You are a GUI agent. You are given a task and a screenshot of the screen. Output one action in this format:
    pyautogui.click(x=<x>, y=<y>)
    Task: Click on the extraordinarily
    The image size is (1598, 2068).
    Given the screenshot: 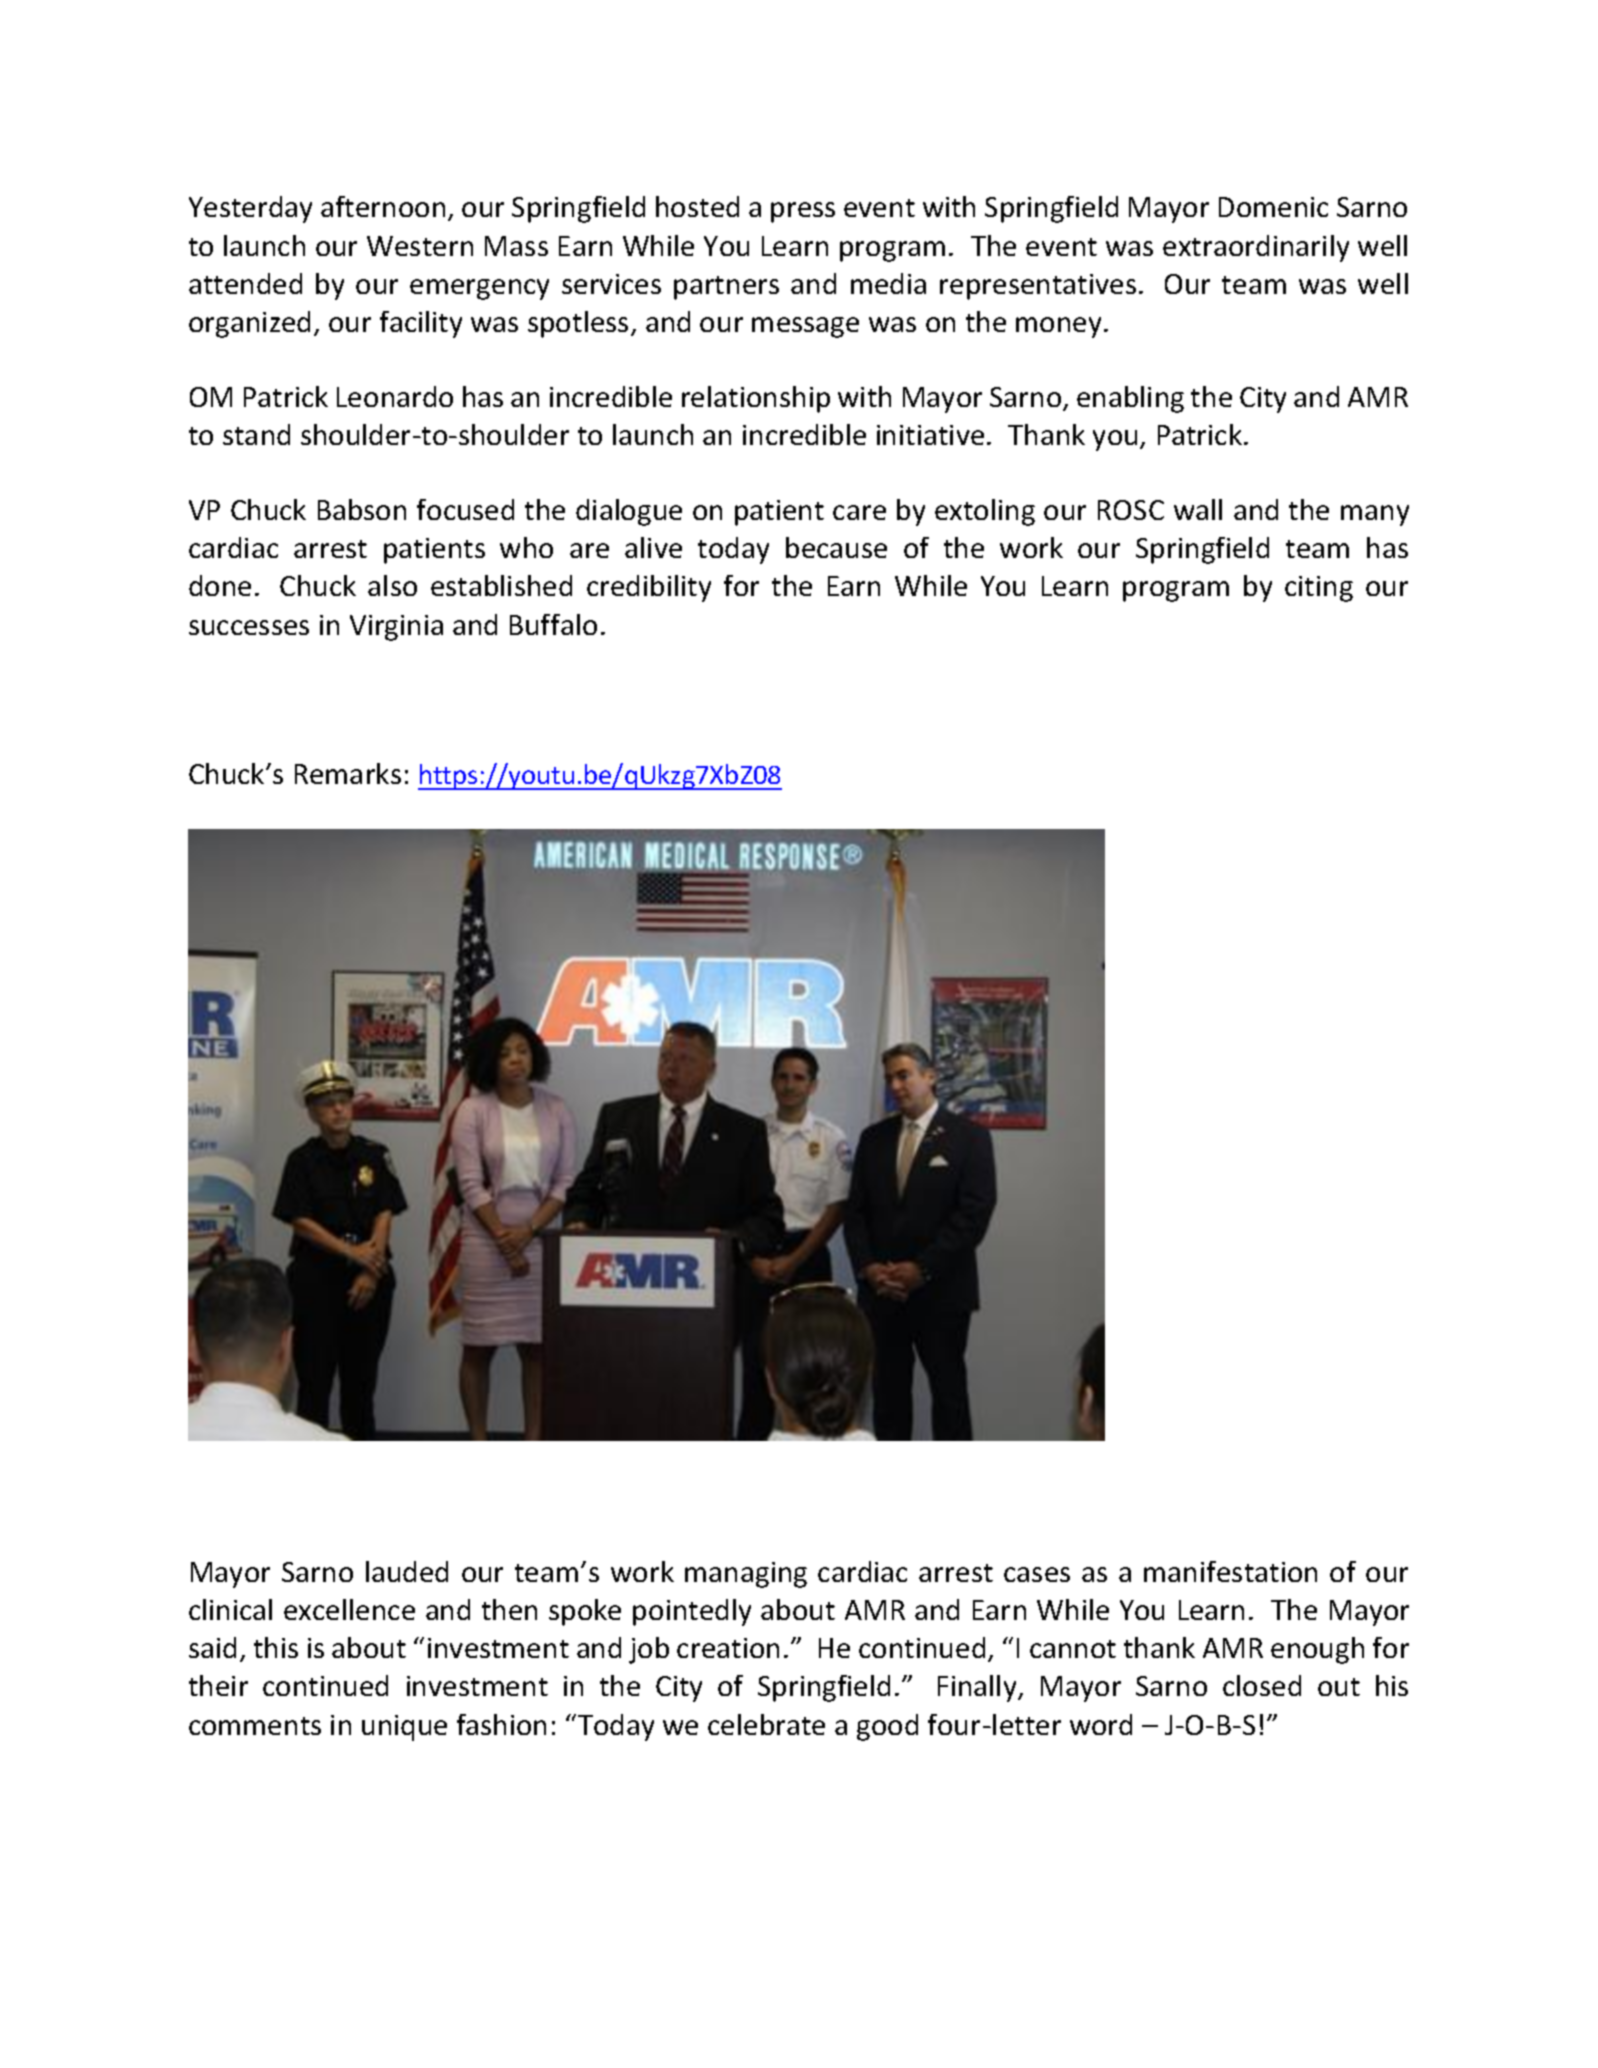 What is the action you would take?
    pyautogui.click(x=1256, y=248)
